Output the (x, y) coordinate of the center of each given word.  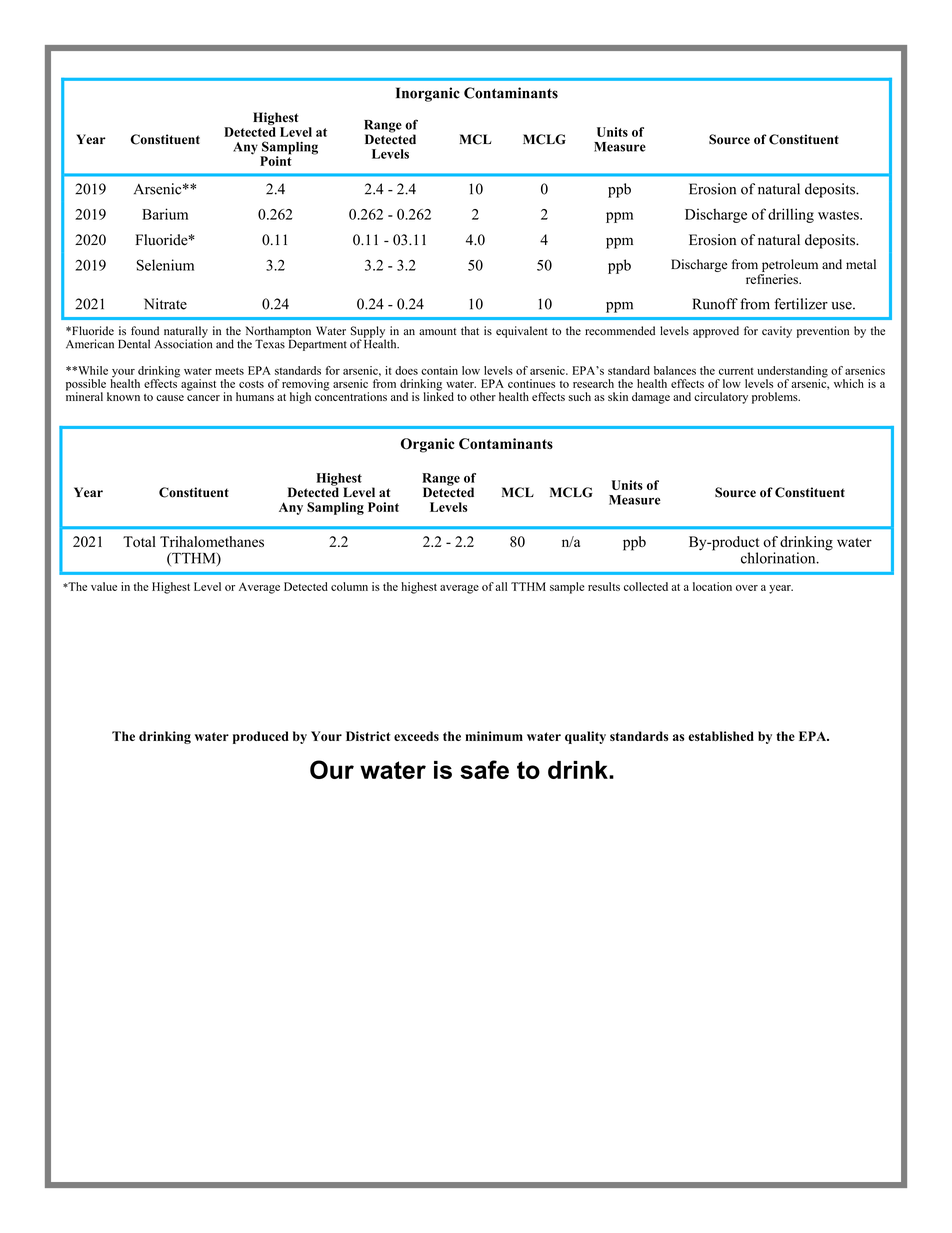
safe (484, 769)
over (747, 588)
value (104, 586)
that (470, 330)
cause (170, 398)
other (483, 396)
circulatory (721, 398)
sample (567, 588)
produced (261, 737)
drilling (791, 215)
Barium (165, 214)
